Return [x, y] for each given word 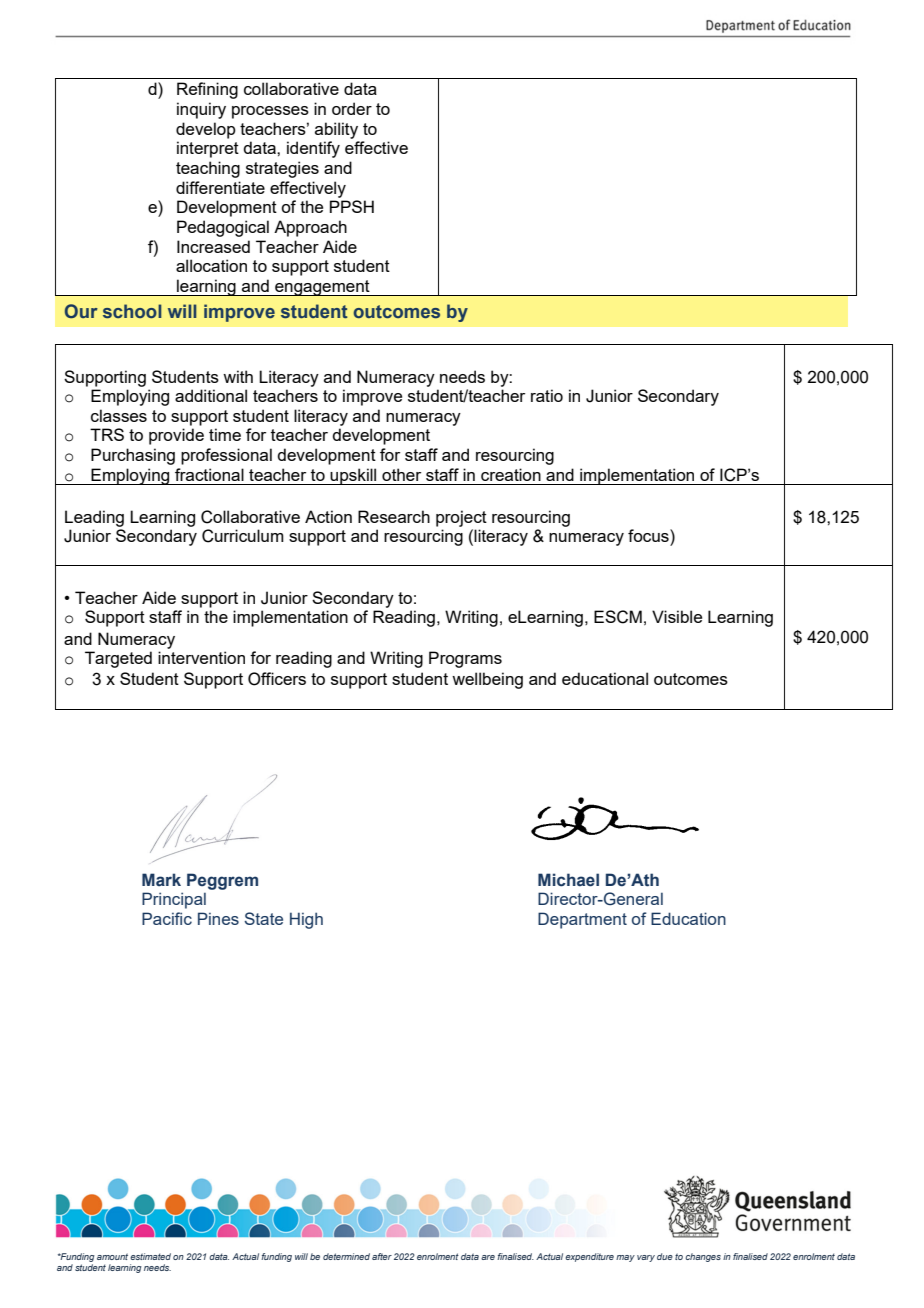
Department [582, 920]
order [352, 108]
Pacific [167, 918]
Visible [677, 616]
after [382, 1256]
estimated [150, 1256]
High [306, 920]
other [401, 474]
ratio [547, 395]
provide [176, 436]
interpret [208, 149]
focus [649, 535]
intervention [201, 657]
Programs [465, 659]
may [625, 1258]
